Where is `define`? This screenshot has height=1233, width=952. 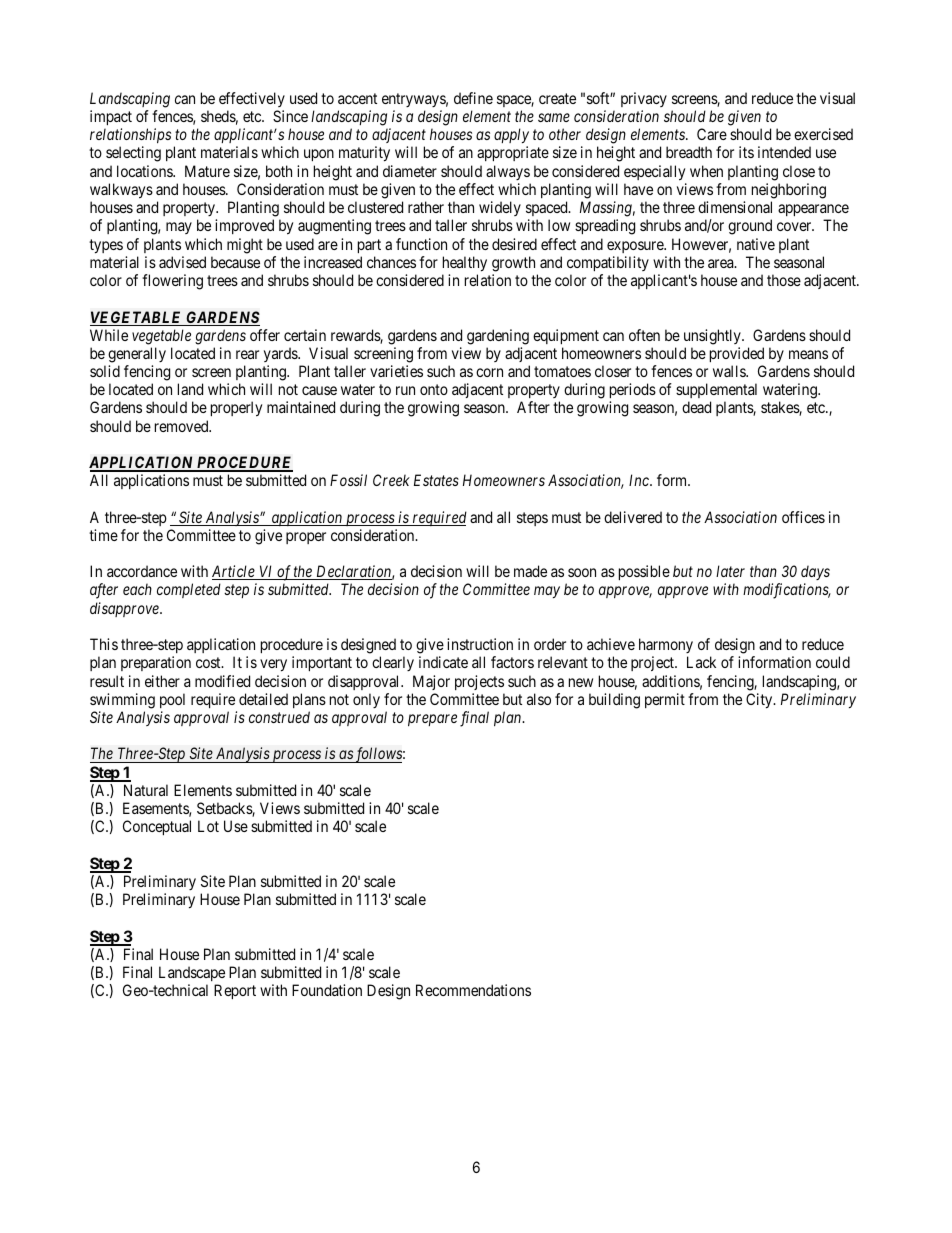
define is located at coordinates (473, 98).
